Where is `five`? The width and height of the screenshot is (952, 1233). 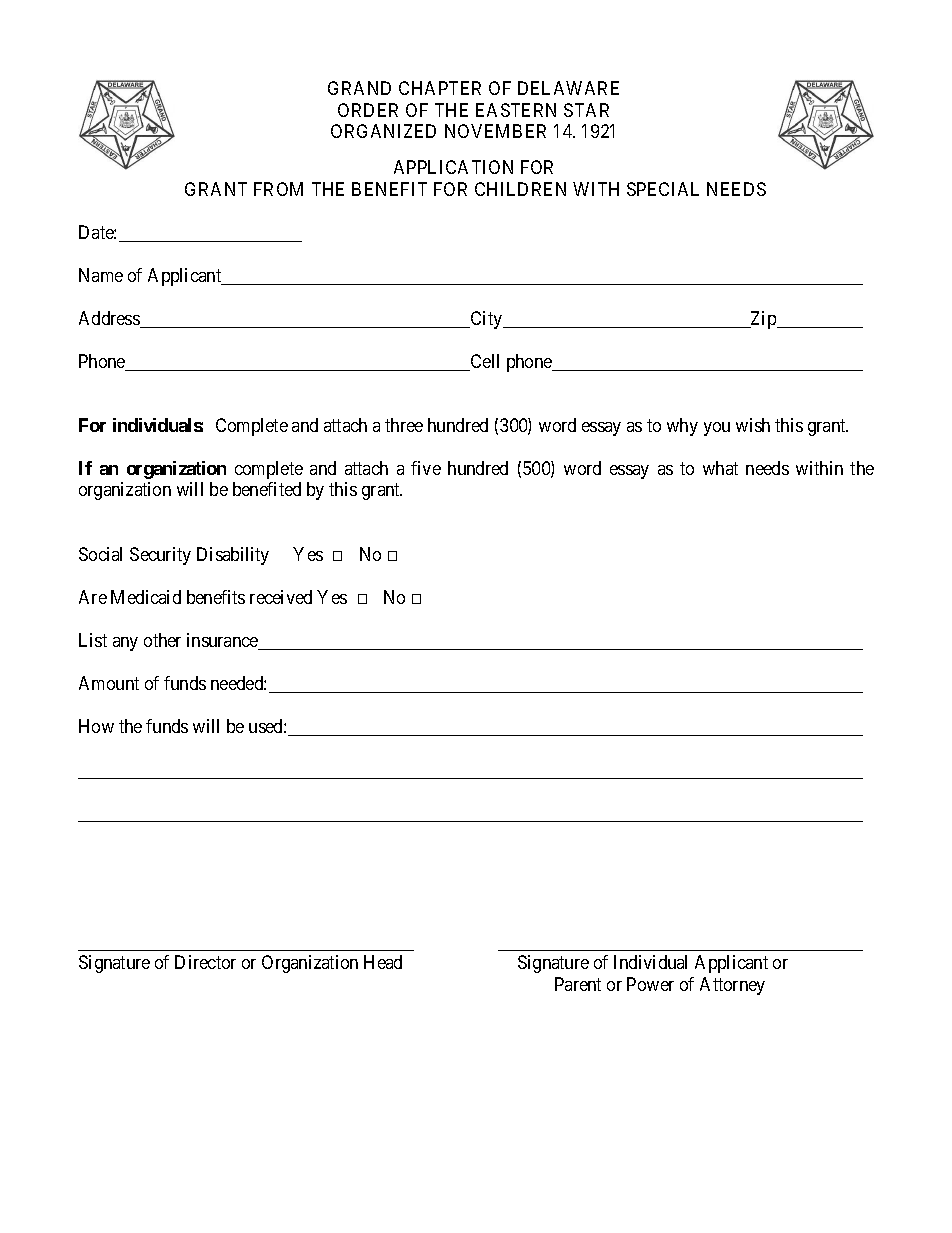
five is located at coordinates (426, 468).
